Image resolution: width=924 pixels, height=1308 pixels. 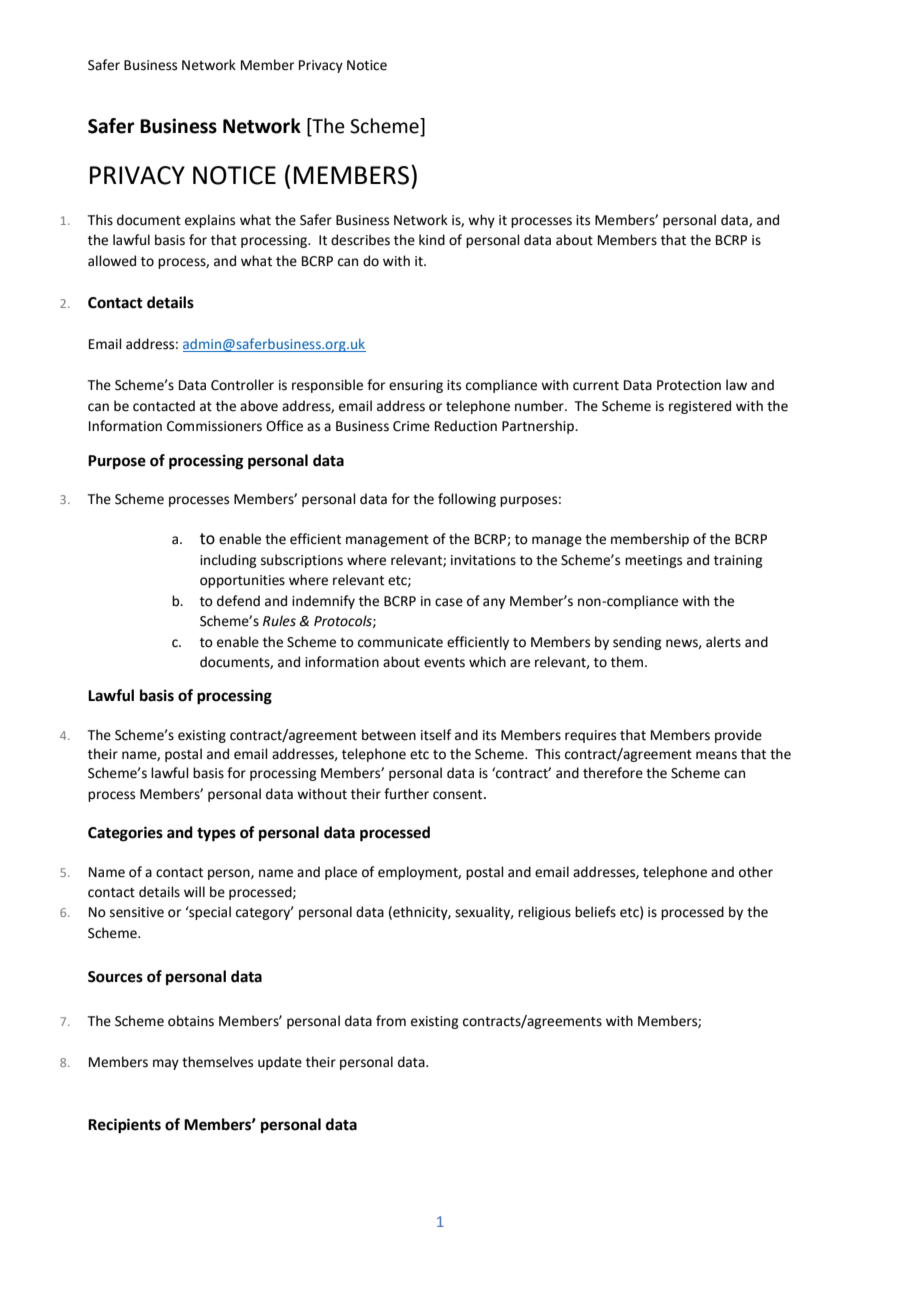 What do you see at coordinates (436, 735) in the screenshot?
I see `itself` at bounding box center [436, 735].
